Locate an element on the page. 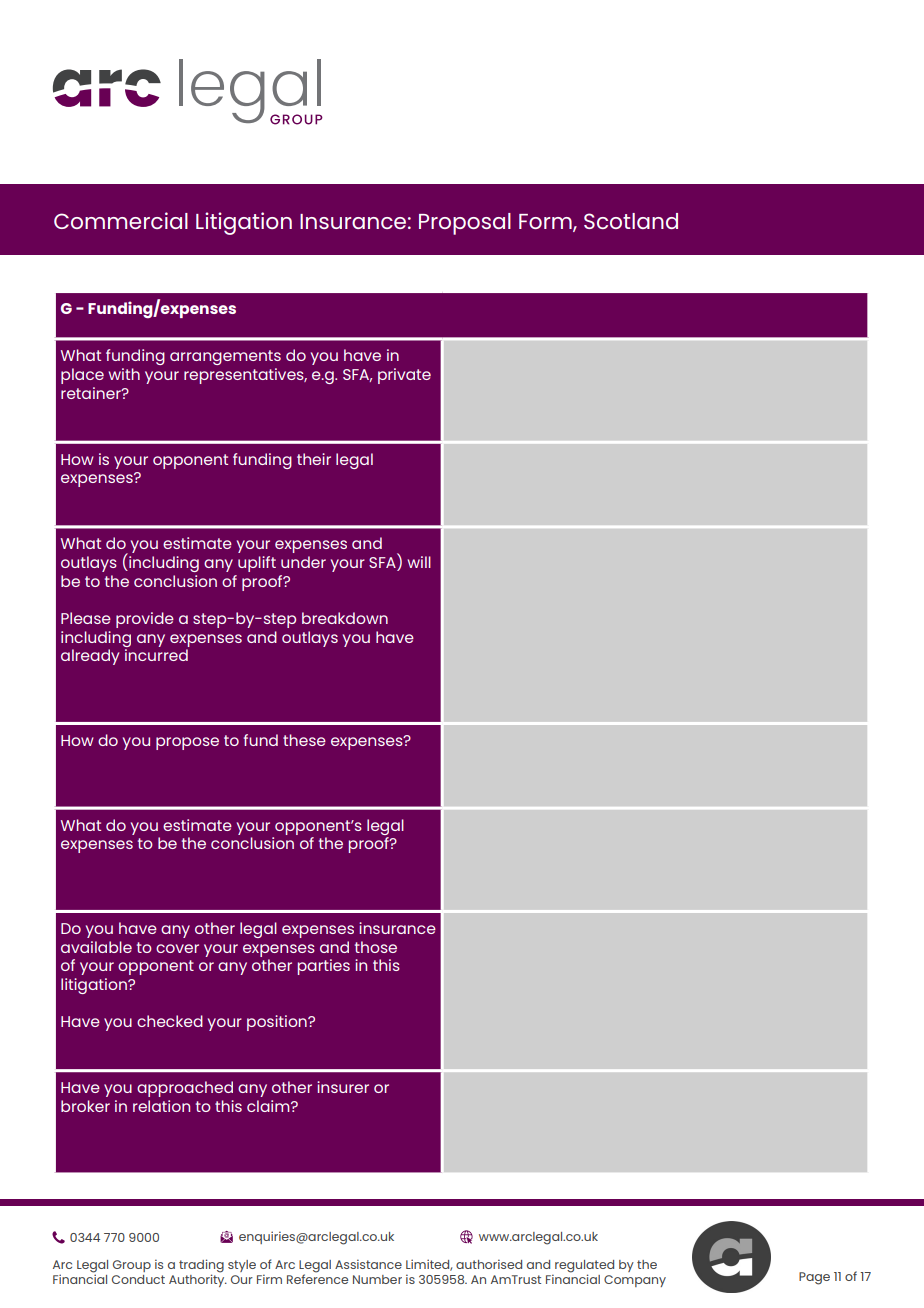  these is located at coordinates (304, 740).
